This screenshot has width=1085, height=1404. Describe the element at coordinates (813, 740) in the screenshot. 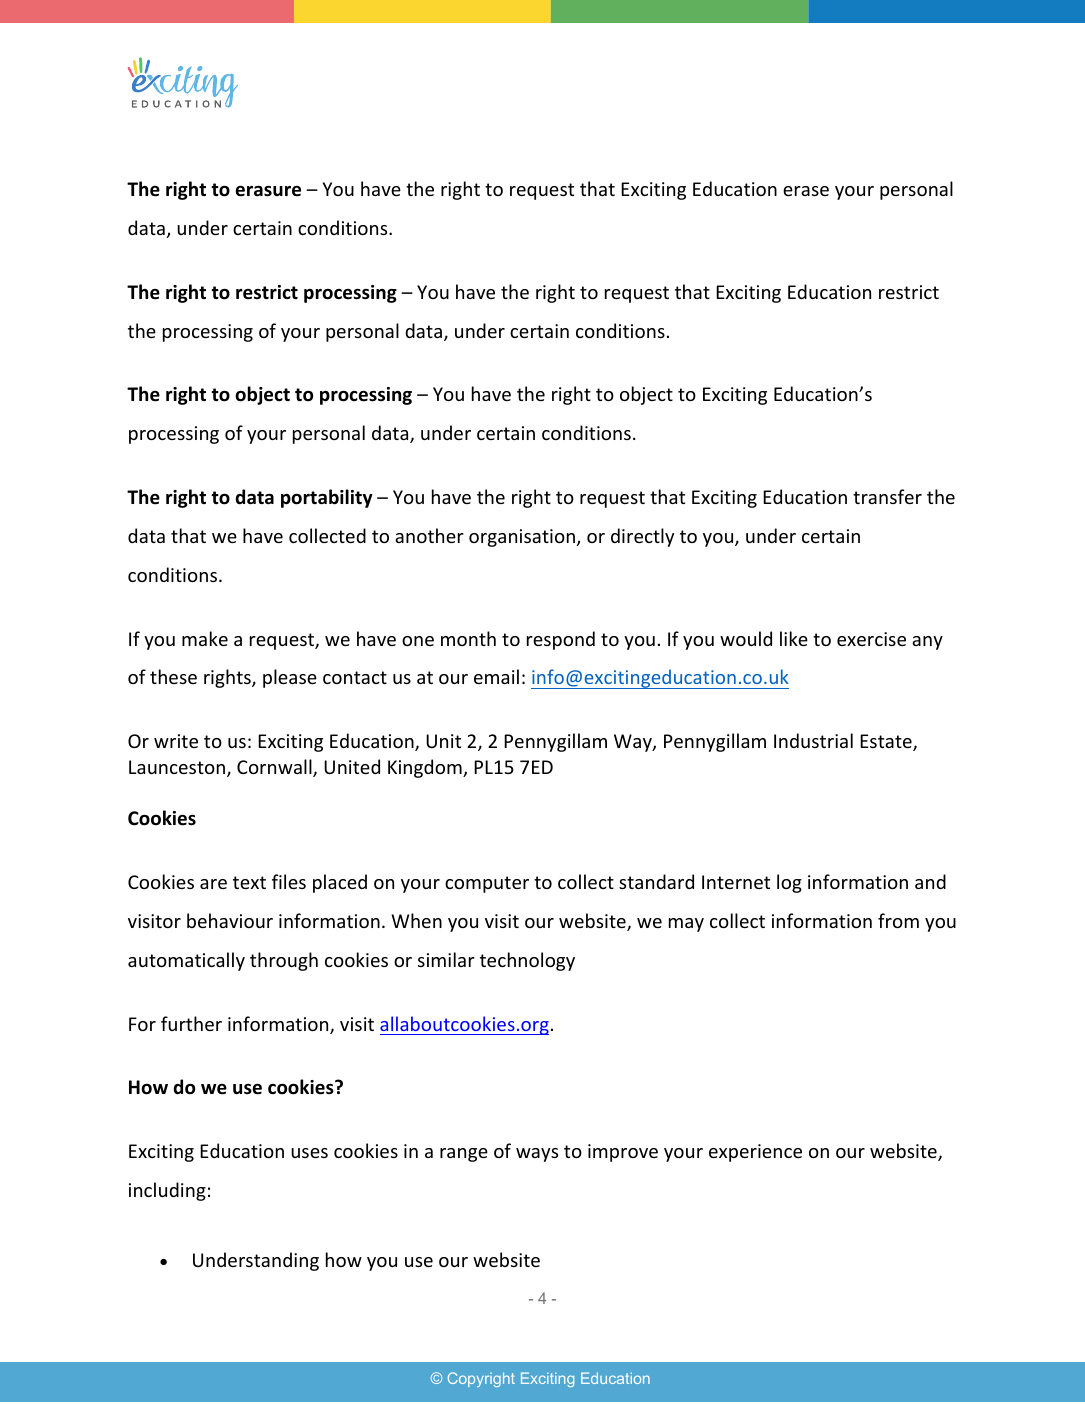

I see `Industrial` at that location.
